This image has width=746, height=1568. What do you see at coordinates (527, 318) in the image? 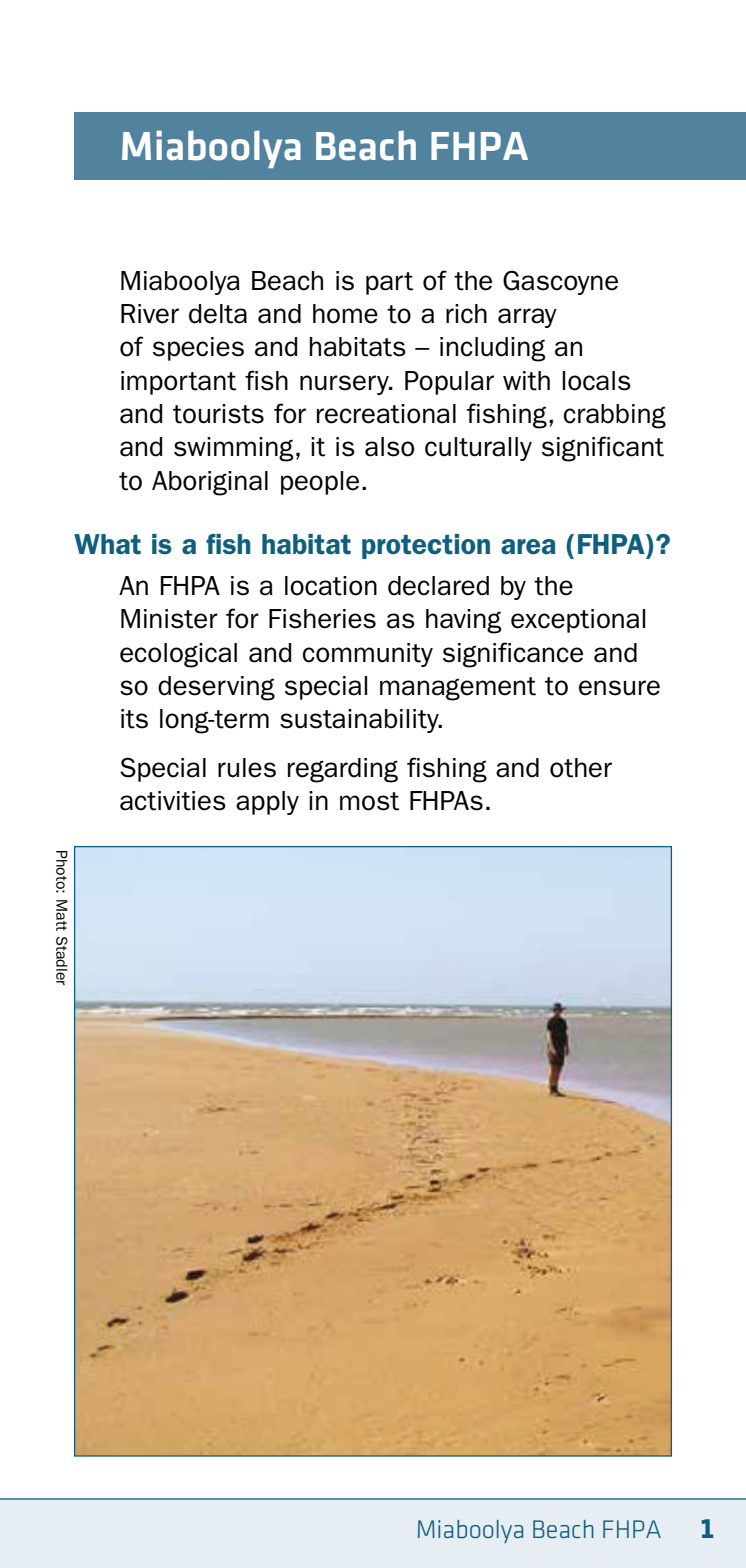
I see `array` at bounding box center [527, 318].
